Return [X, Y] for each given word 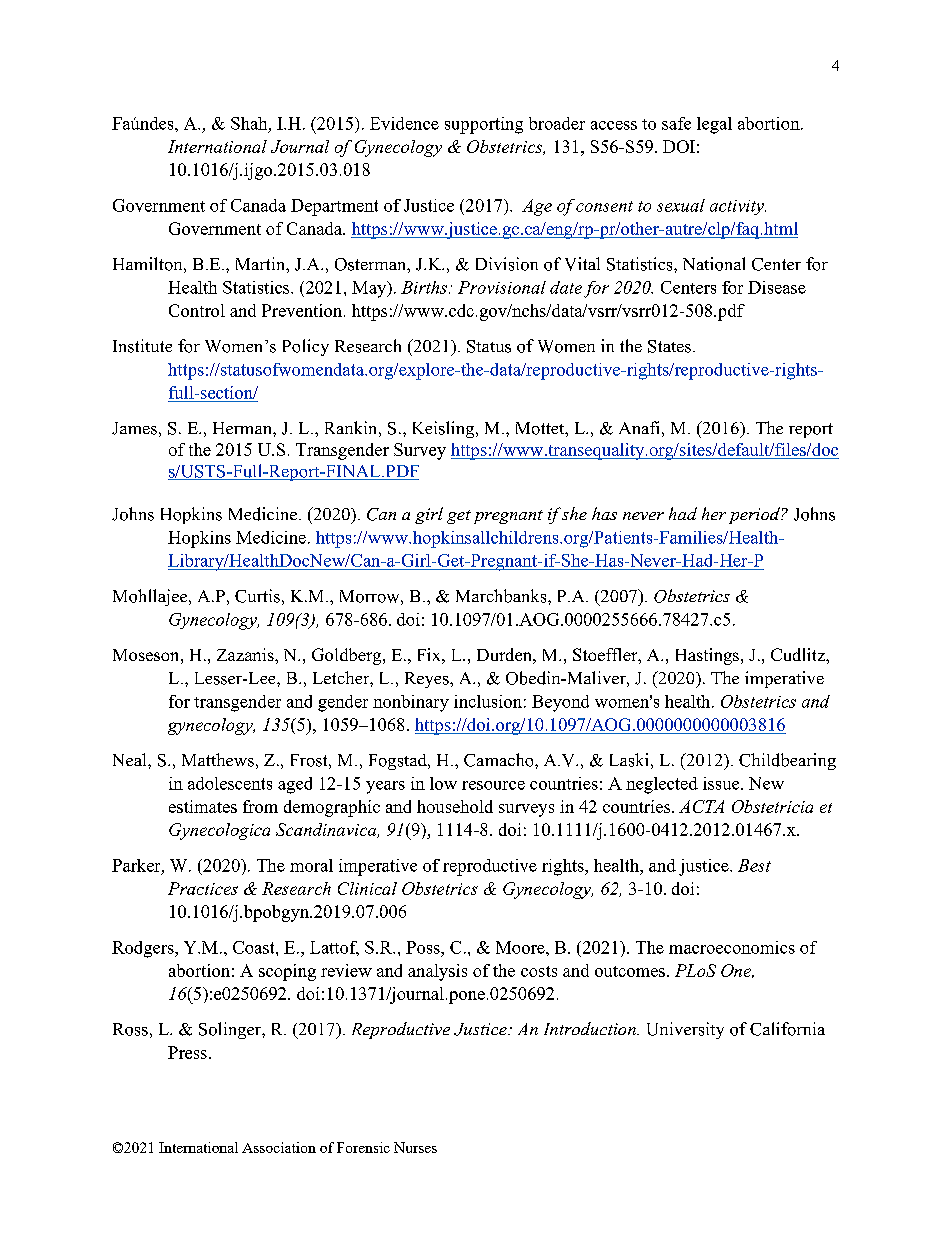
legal [714, 125]
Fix [430, 654]
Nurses [415, 1147]
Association [279, 1147]
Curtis [257, 596]
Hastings [707, 656]
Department [334, 207]
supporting [484, 125]
